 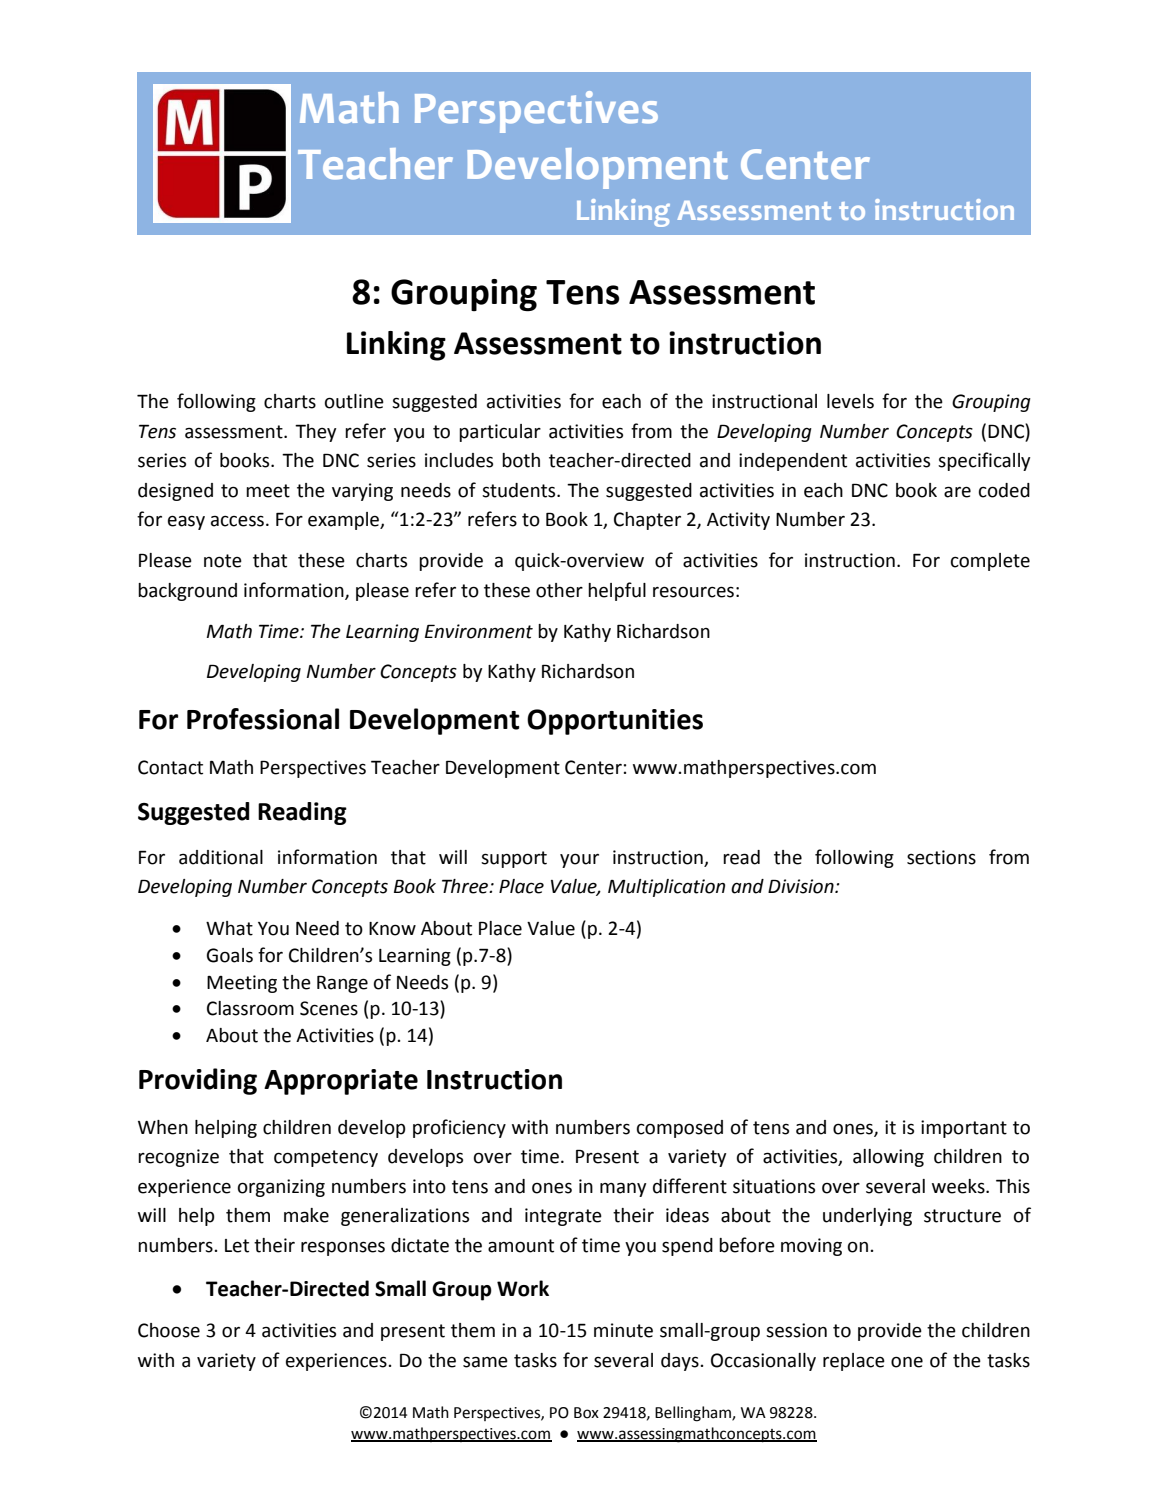 I want to click on Box, so click(x=586, y=1413).
